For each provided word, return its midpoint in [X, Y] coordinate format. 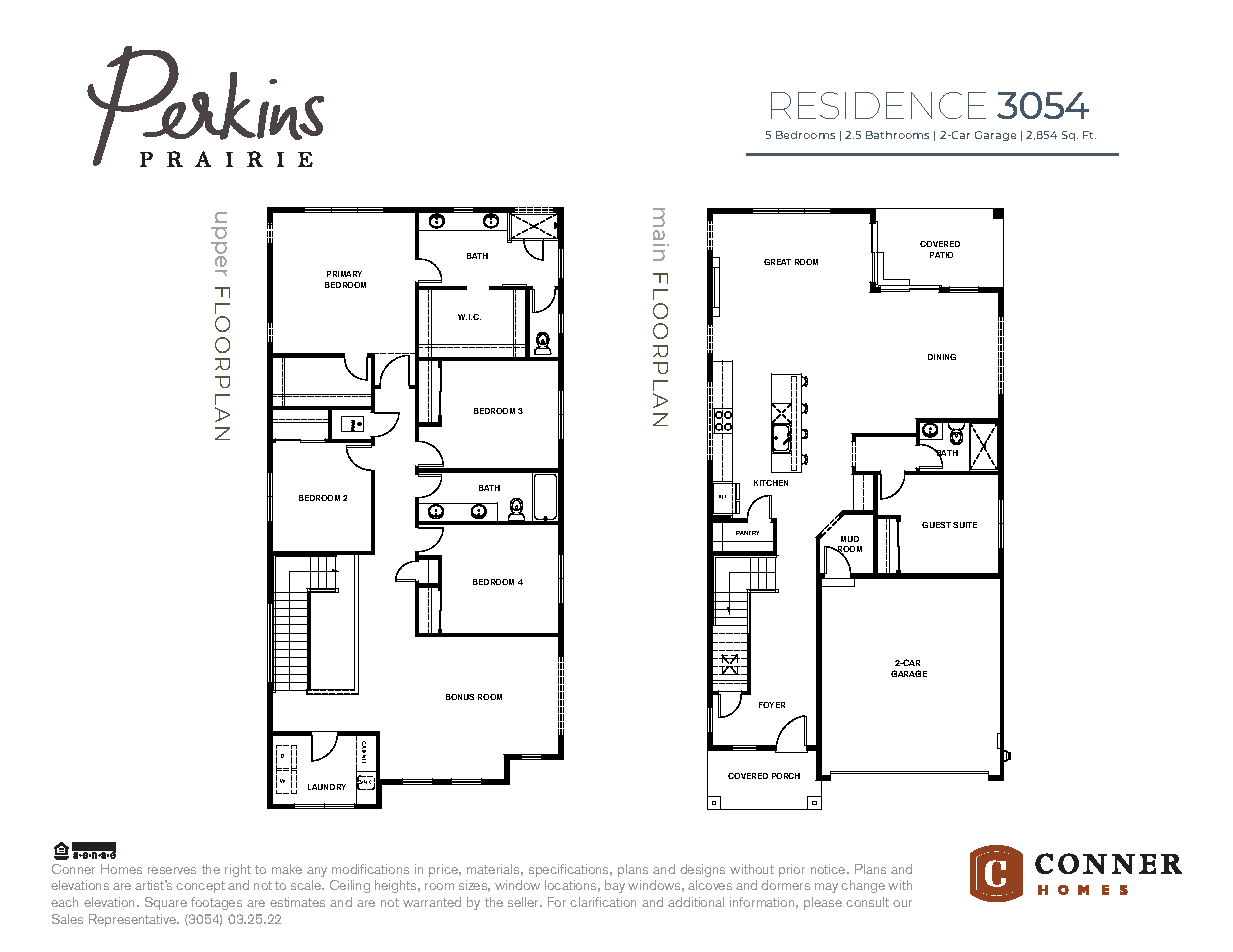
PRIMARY [344, 274]
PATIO [941, 255]
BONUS [460, 697]
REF [722, 497]
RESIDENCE [878, 105]
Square [166, 903]
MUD [850, 539]
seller [525, 902]
